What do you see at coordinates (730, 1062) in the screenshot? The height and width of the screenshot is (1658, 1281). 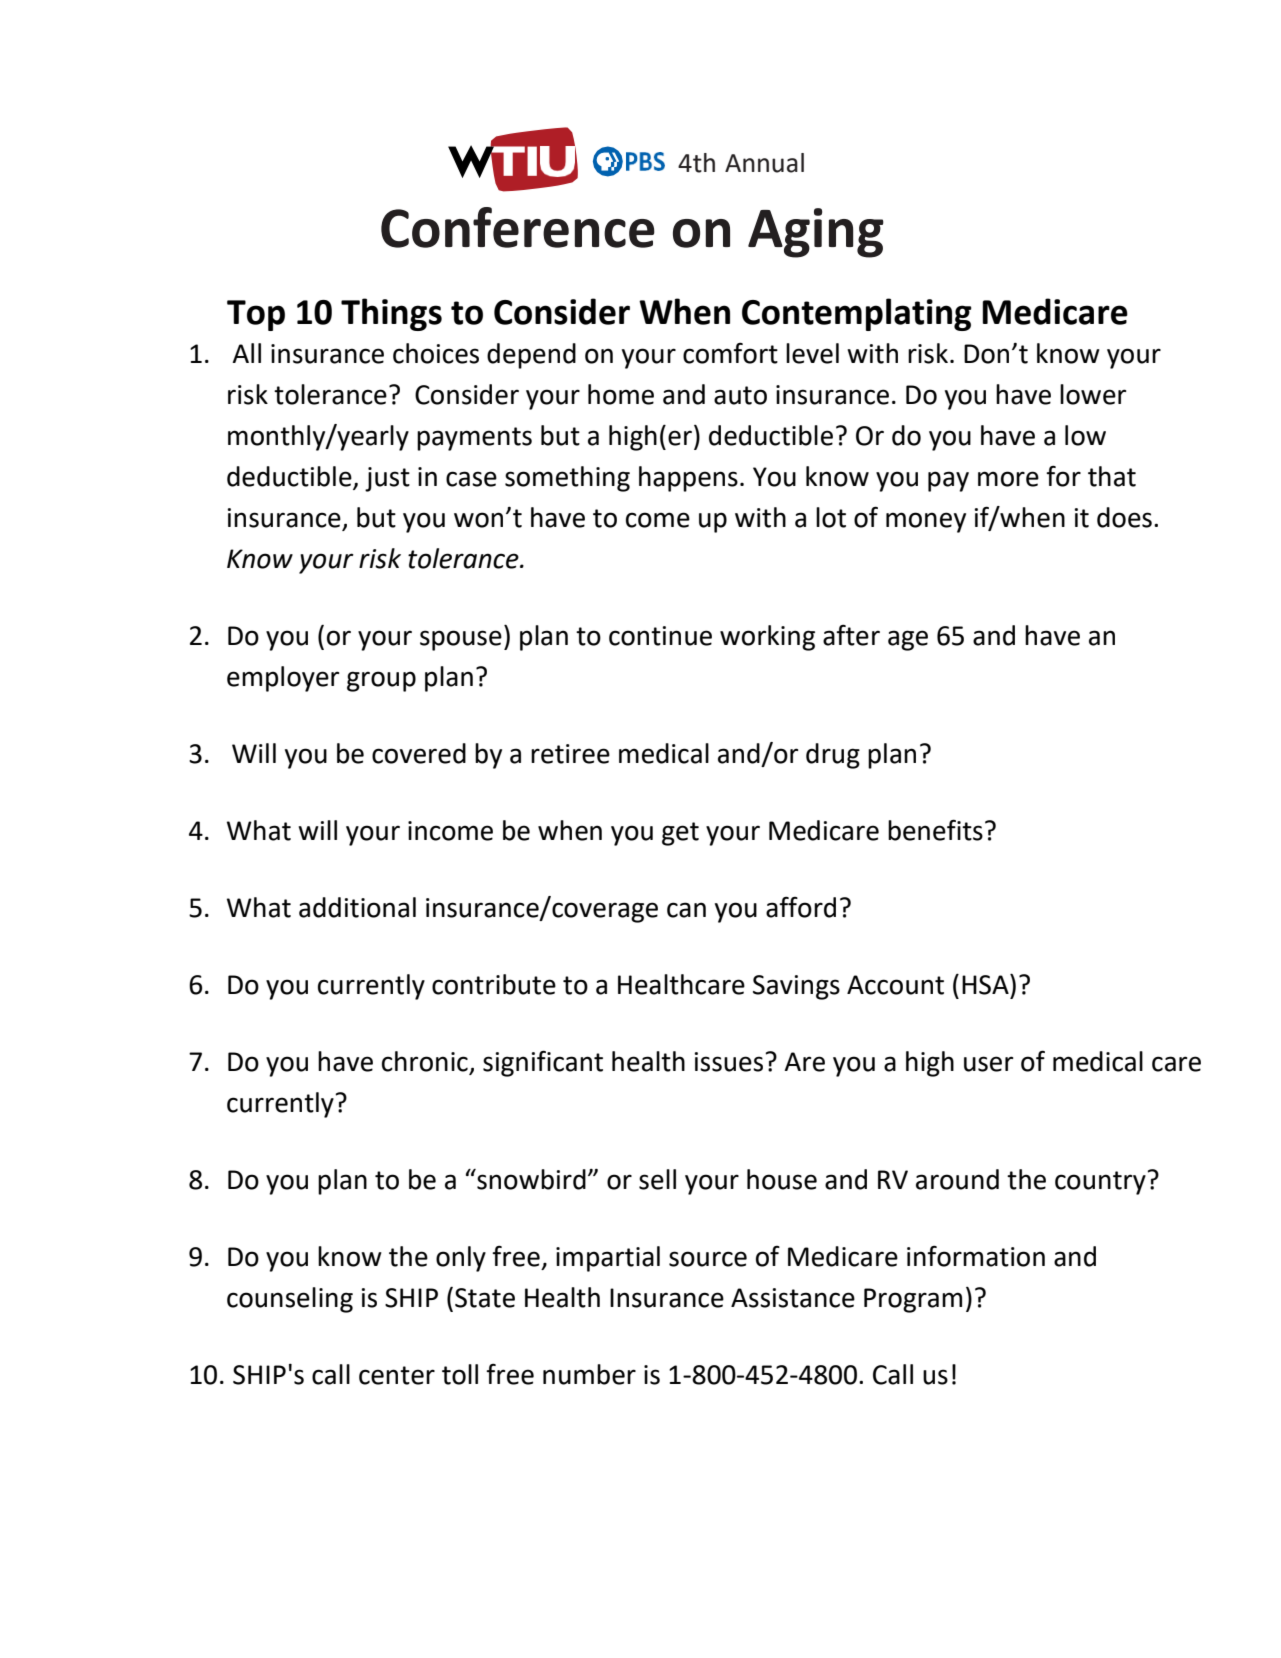 I see `issues` at bounding box center [730, 1062].
